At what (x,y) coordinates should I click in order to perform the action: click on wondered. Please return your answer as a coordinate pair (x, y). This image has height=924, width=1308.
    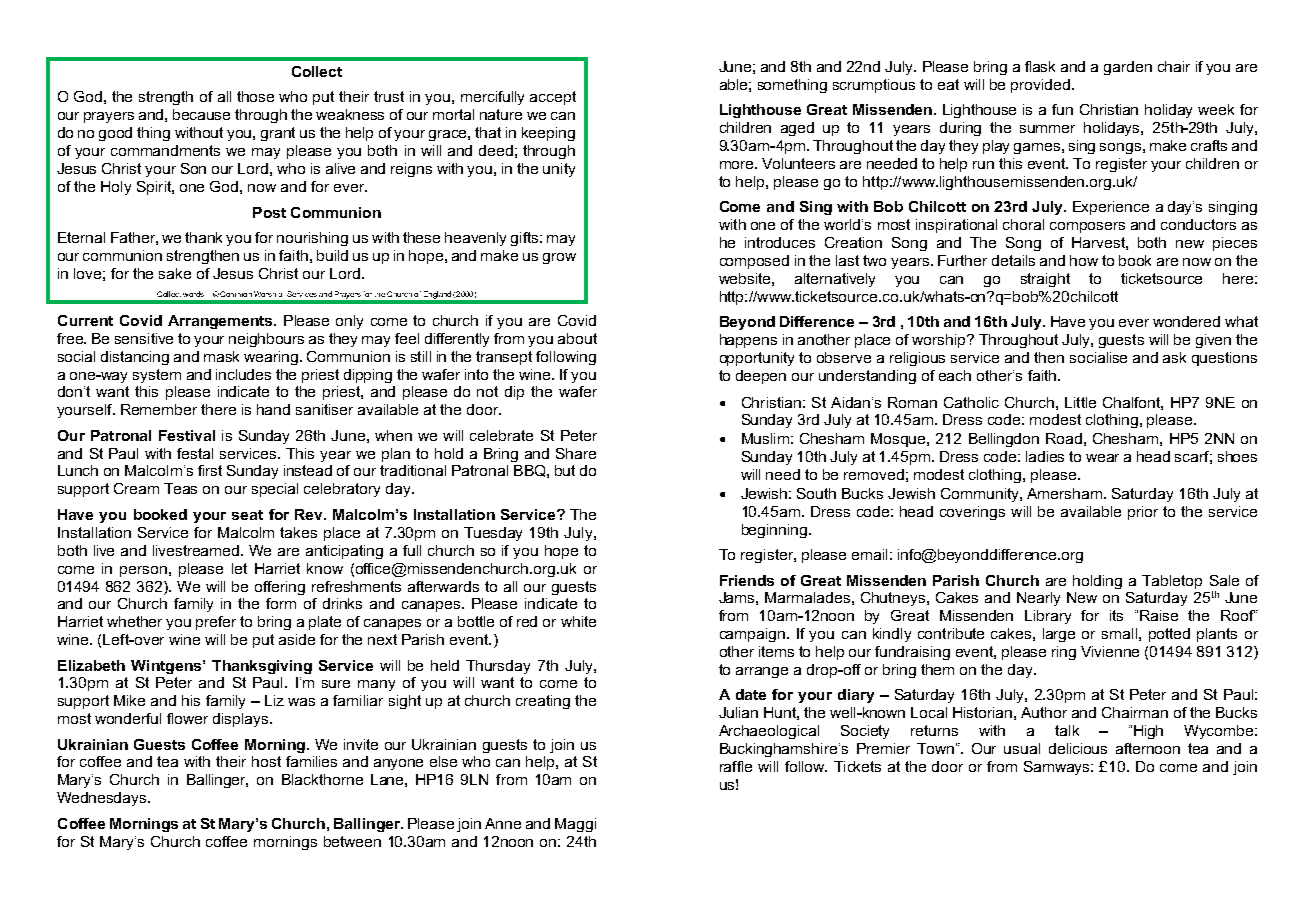
    Looking at the image, I should click on (1186, 321).
